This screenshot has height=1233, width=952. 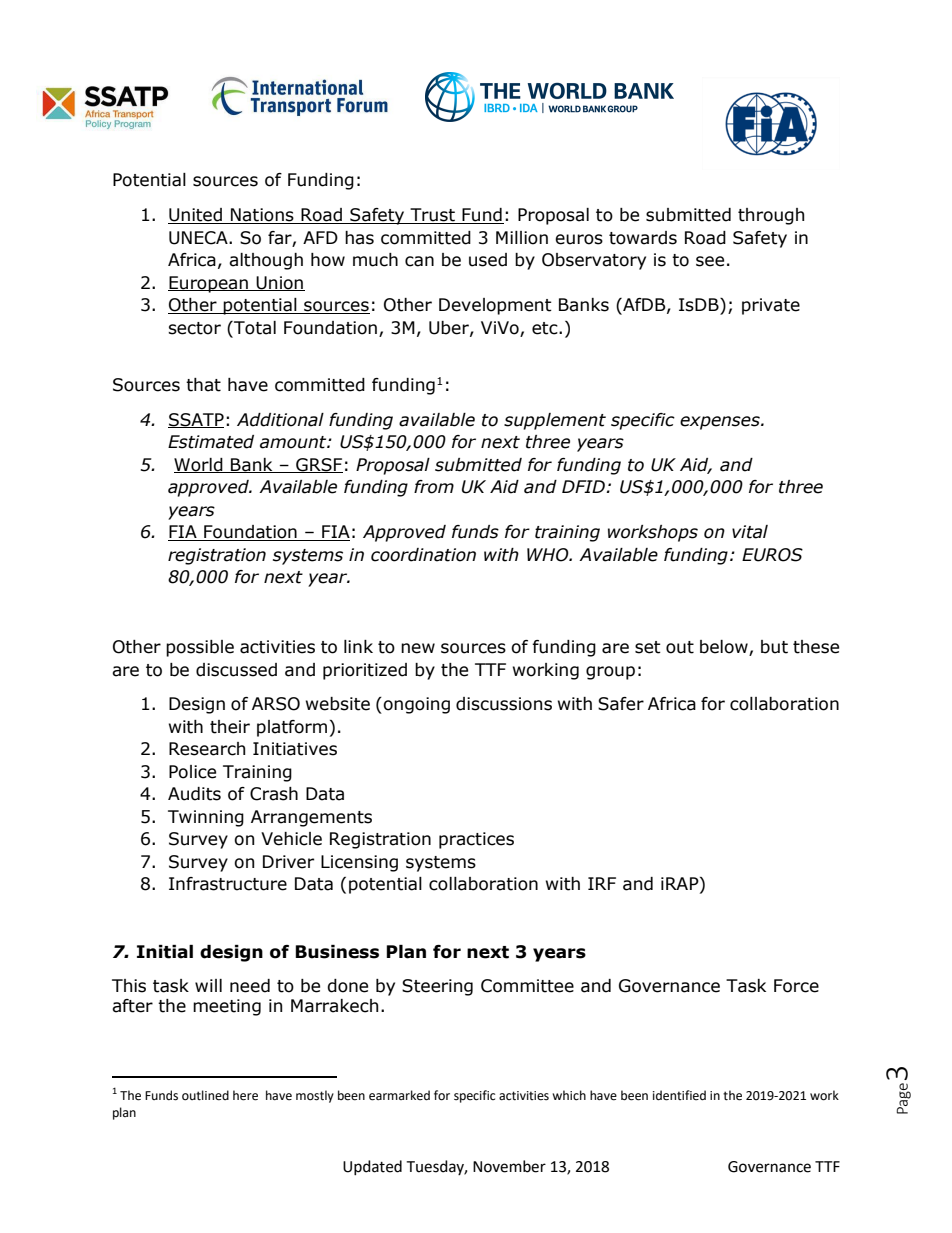 I want to click on practices, so click(x=476, y=840).
